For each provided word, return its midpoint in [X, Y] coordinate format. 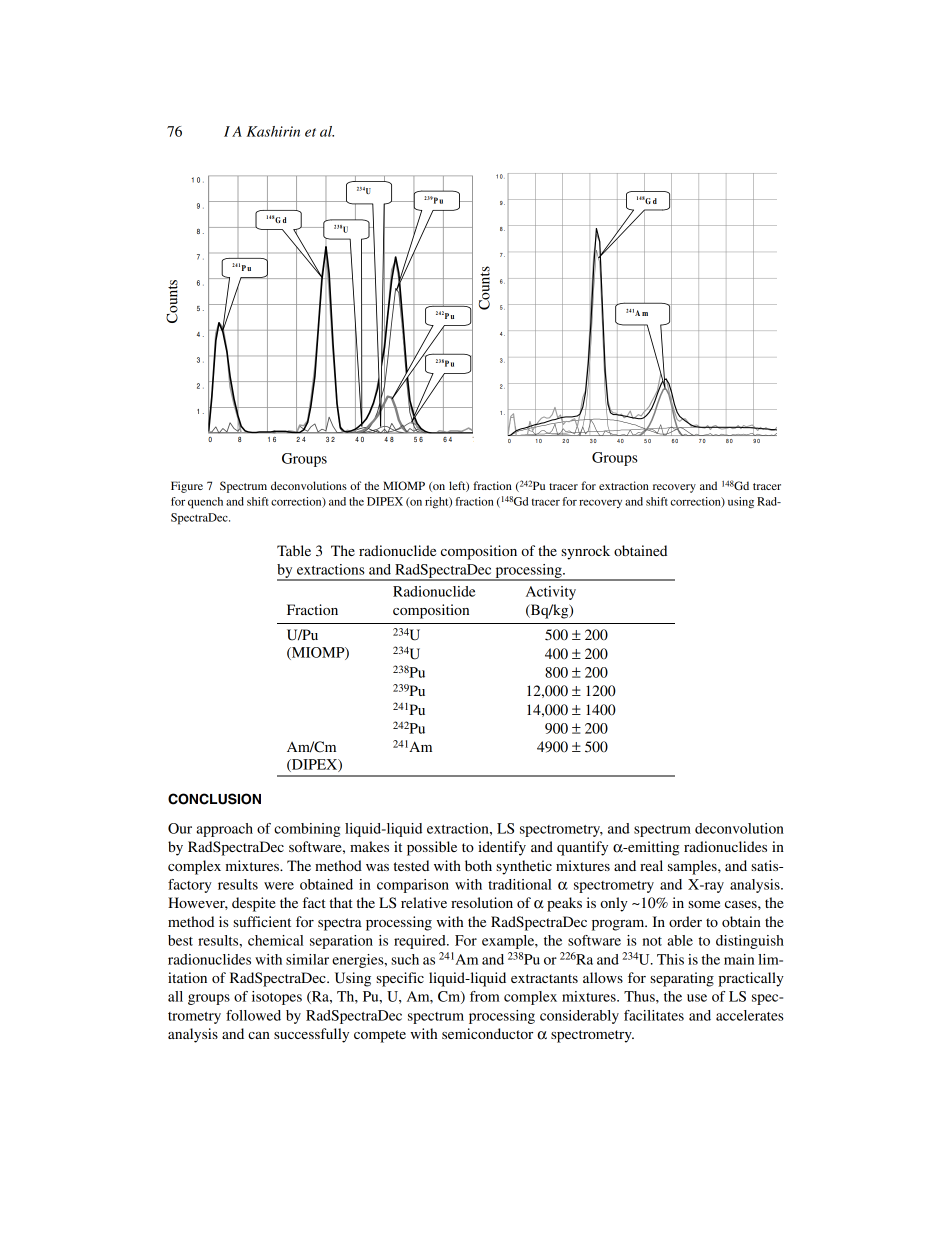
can [259, 1035]
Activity [551, 593]
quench [205, 503]
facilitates [654, 1015]
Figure [187, 487]
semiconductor [487, 1033]
